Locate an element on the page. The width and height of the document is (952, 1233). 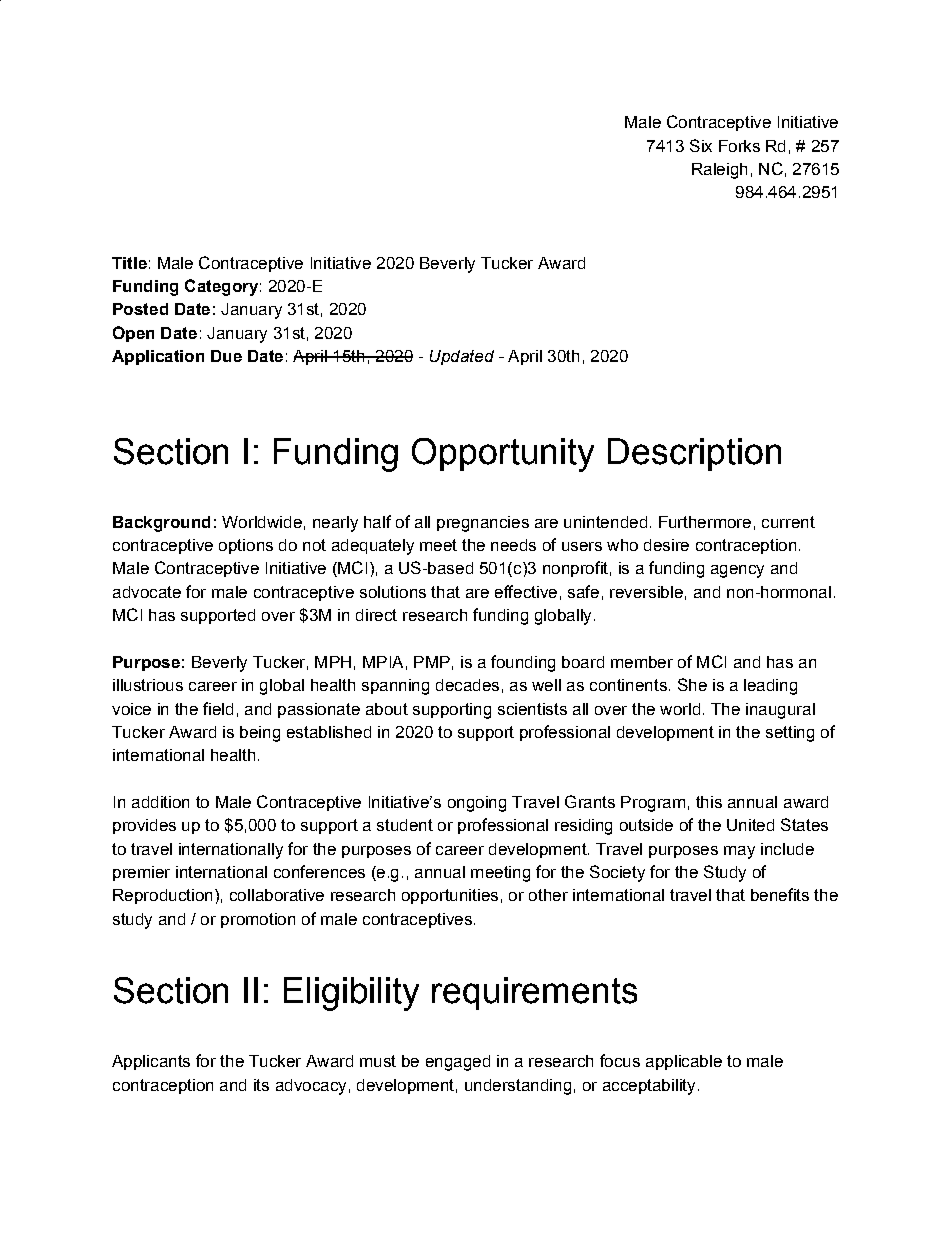
Title is located at coordinates (129, 263).
